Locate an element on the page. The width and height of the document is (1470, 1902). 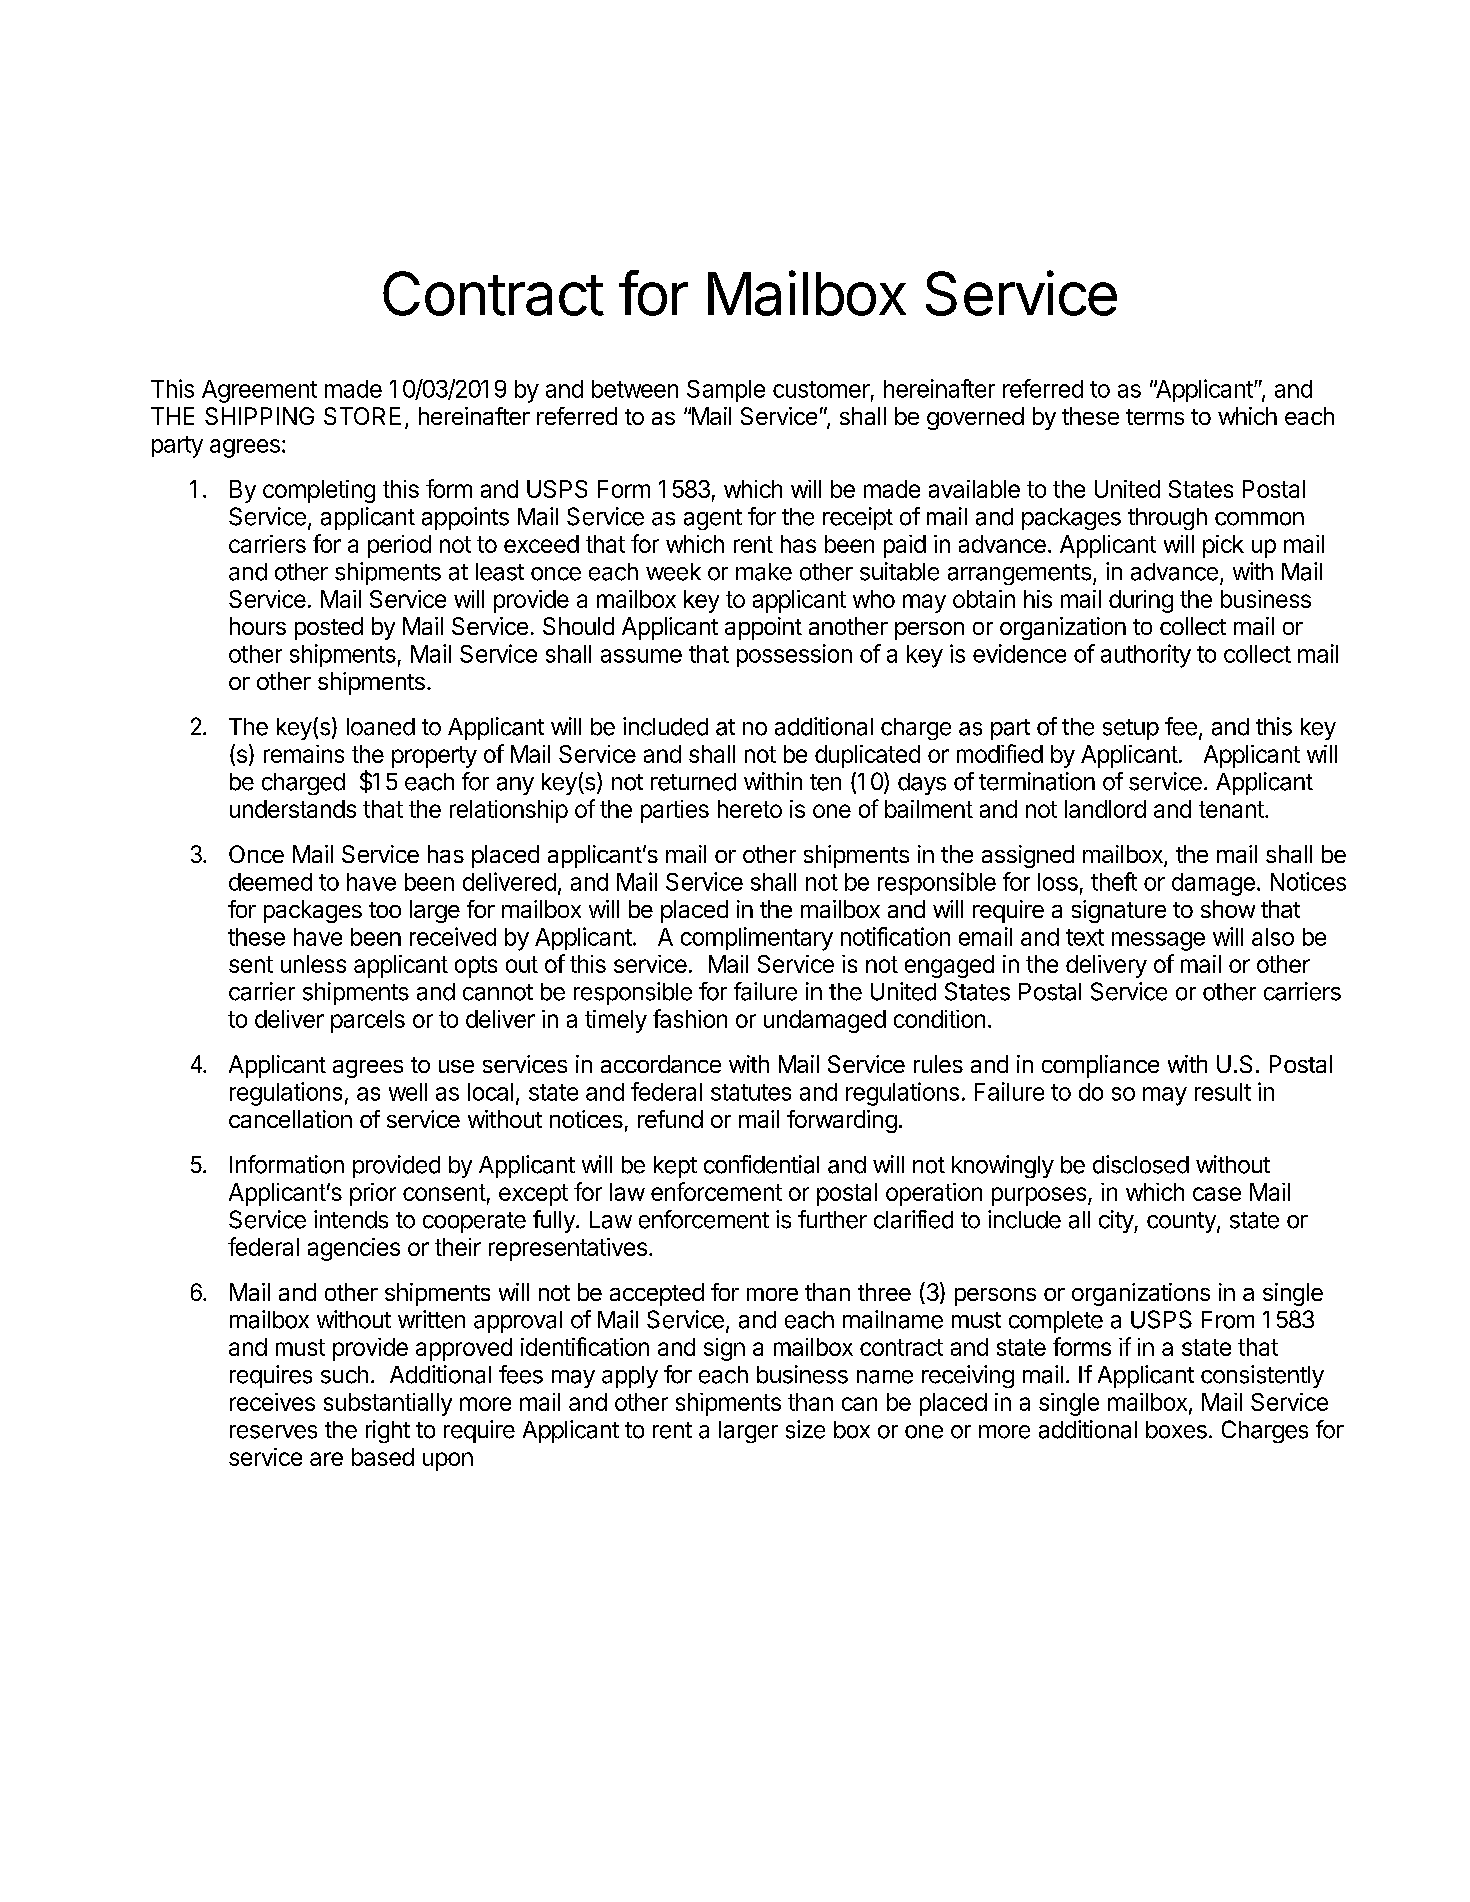
returned is located at coordinates (693, 782).
